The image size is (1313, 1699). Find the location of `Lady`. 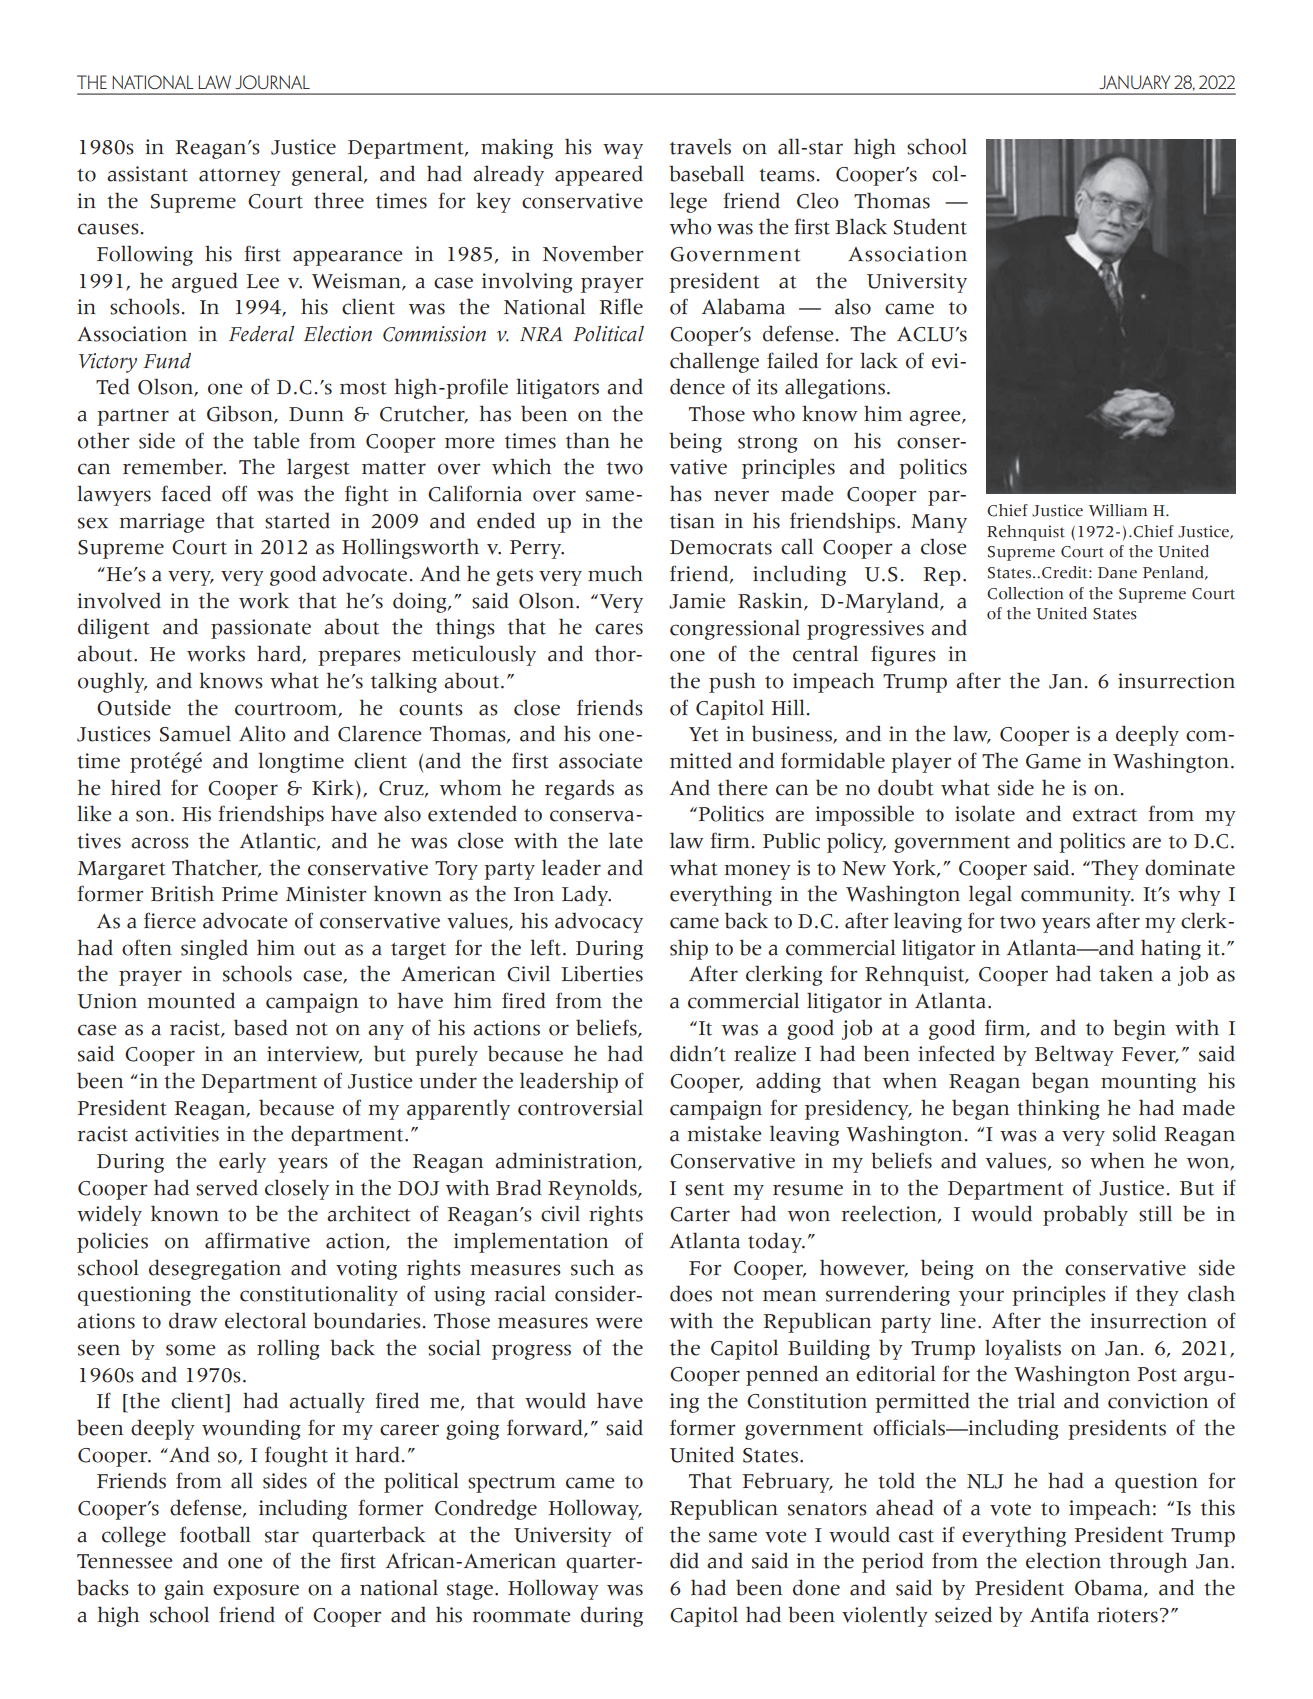

Lady is located at coordinates (586, 895).
